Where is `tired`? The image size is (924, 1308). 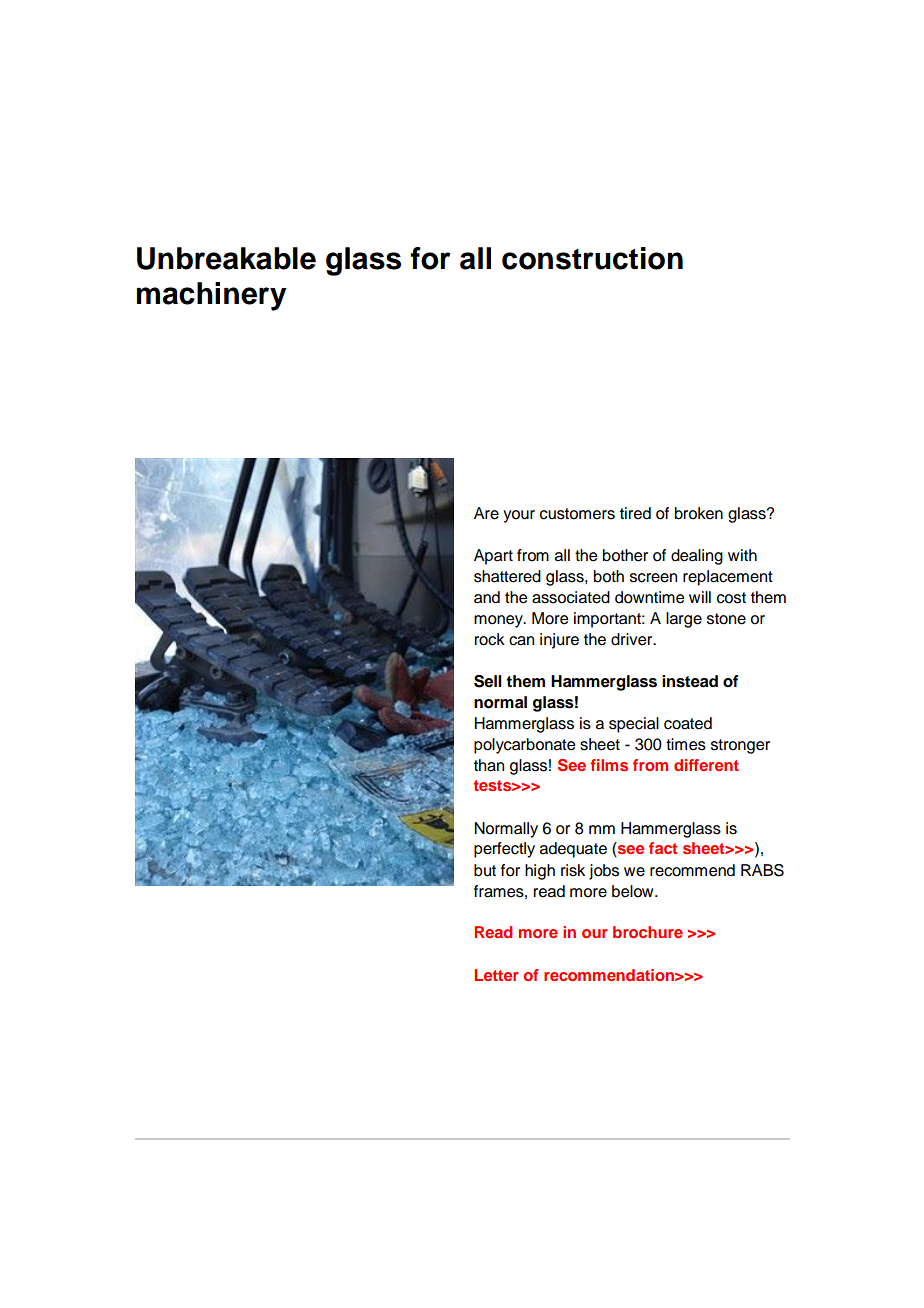
tired is located at coordinates (635, 513).
